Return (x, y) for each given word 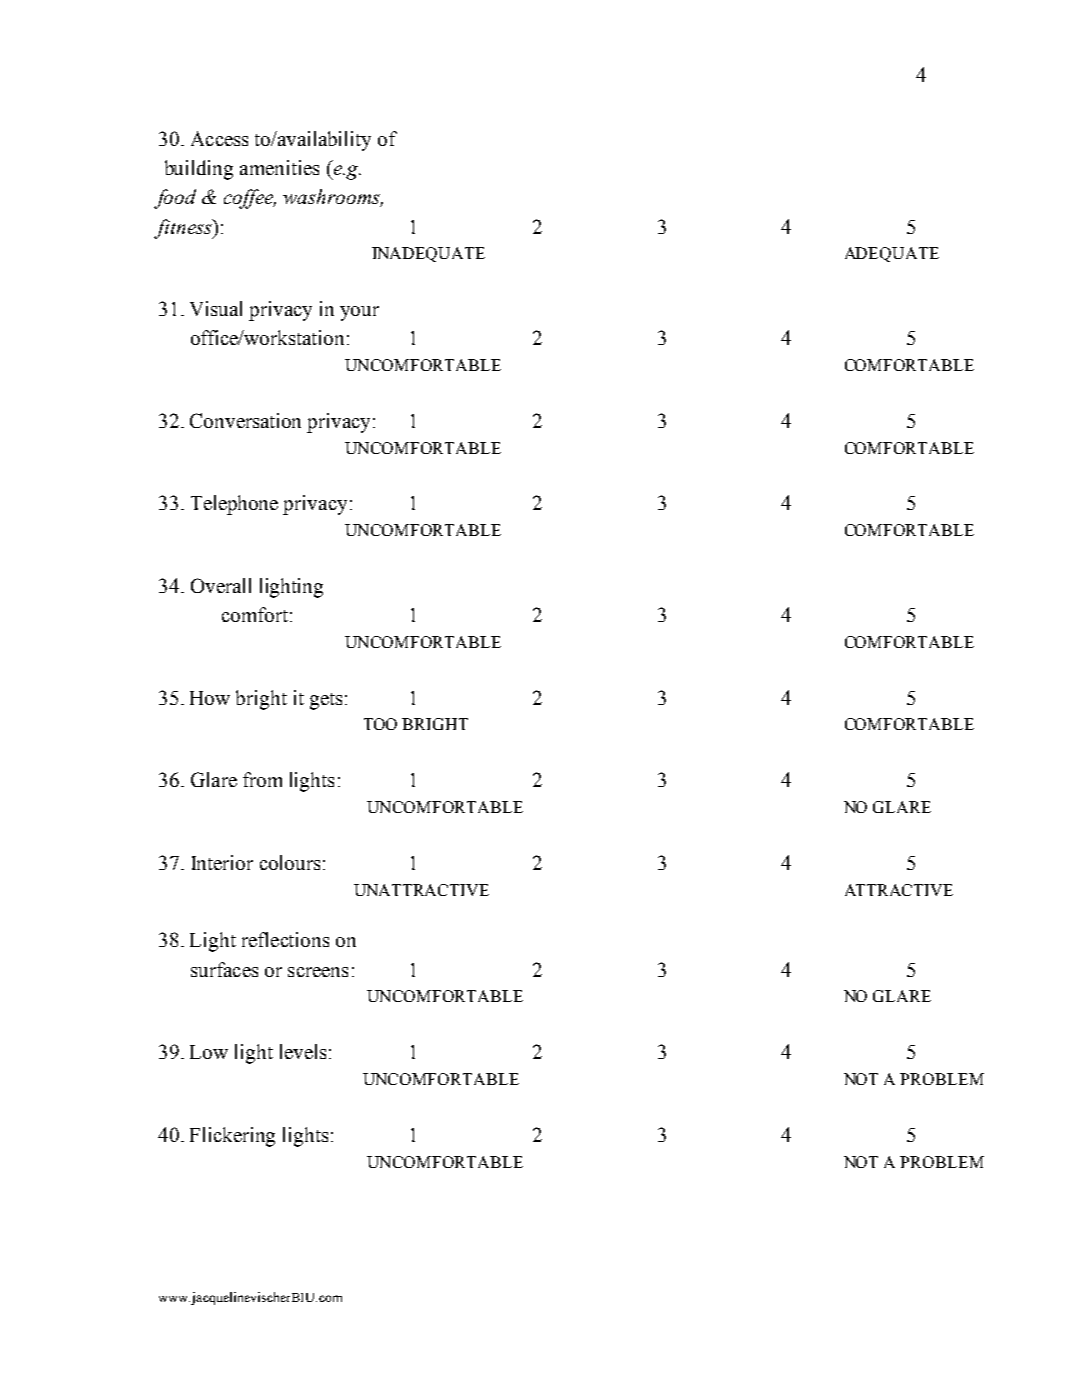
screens (318, 972)
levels (303, 1051)
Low (209, 1052)
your (359, 313)
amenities (279, 167)
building (199, 170)
